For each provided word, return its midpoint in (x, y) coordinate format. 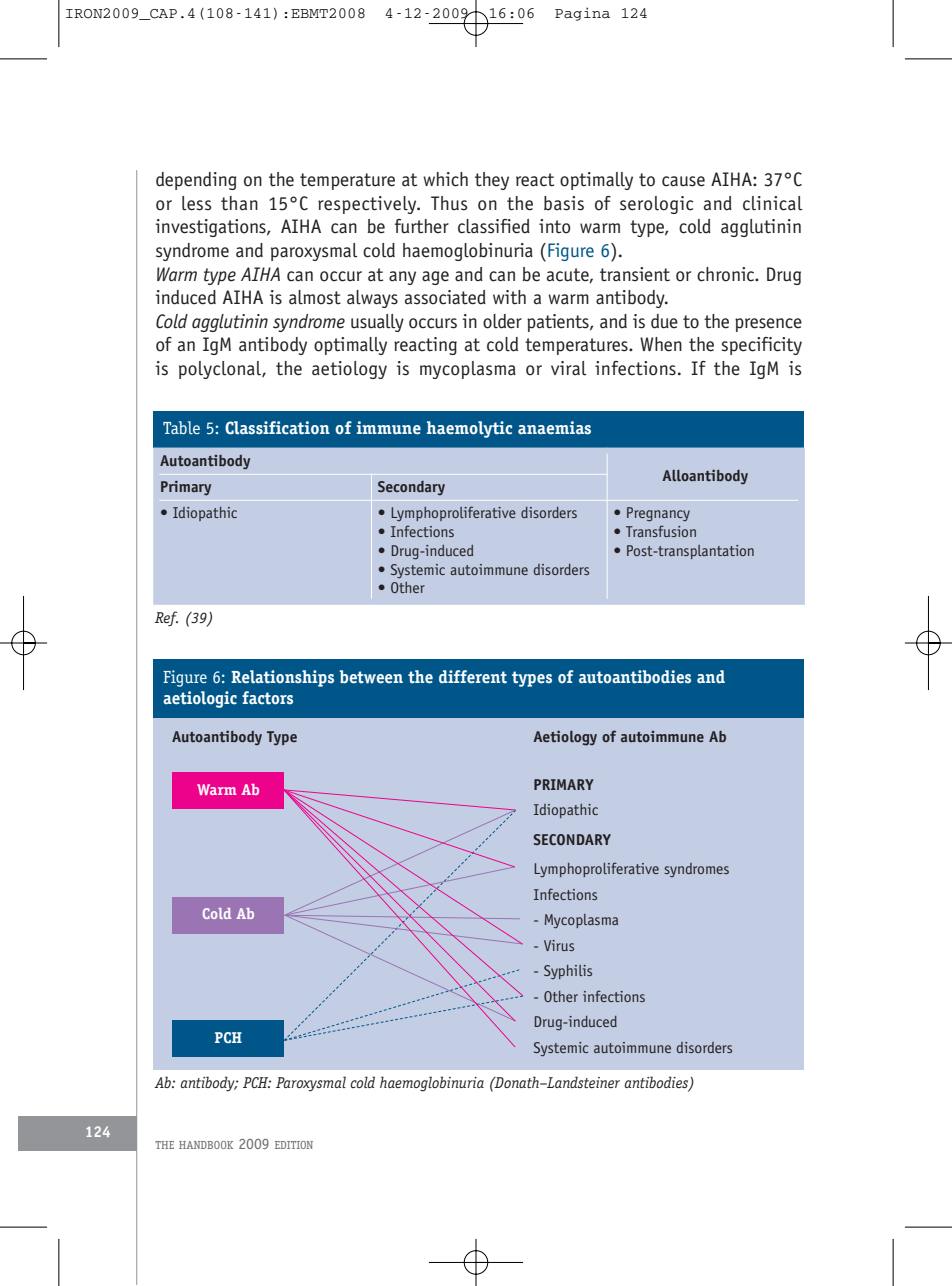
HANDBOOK (206, 1145)
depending (196, 181)
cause (683, 181)
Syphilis (568, 972)
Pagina (582, 14)
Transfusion (661, 531)
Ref (166, 618)
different (473, 677)
